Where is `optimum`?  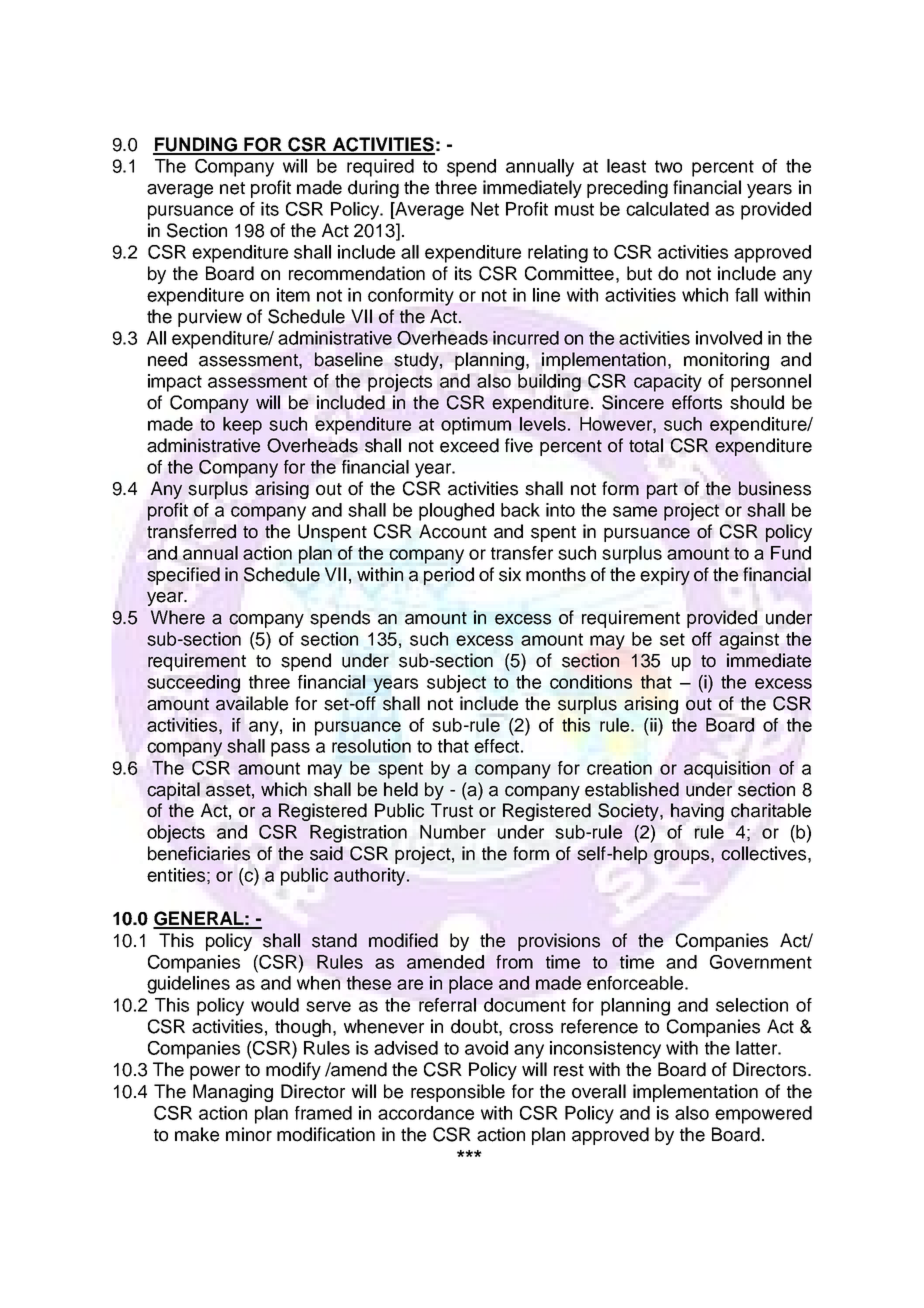
optimum is located at coordinates (476, 426).
